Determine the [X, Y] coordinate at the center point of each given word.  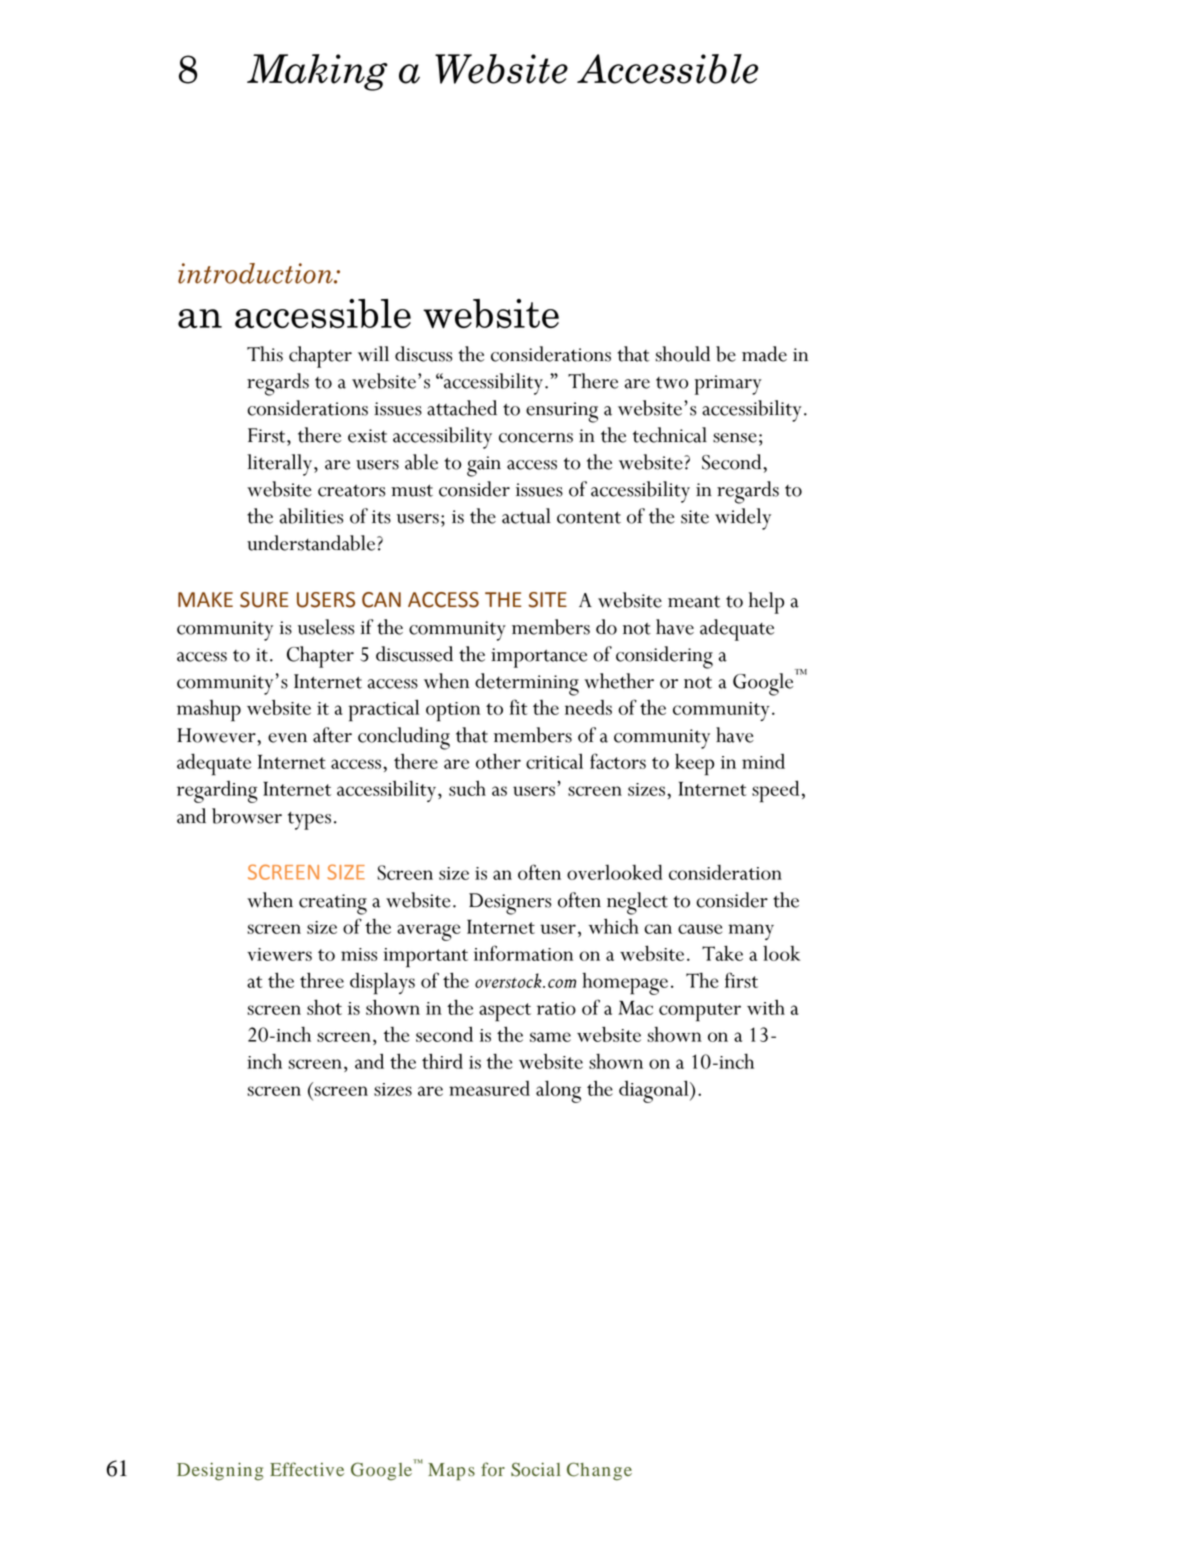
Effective [307, 1469]
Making [317, 72]
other [498, 761]
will [373, 353]
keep [694, 764]
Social [536, 1469]
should [682, 354]
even [287, 738]
